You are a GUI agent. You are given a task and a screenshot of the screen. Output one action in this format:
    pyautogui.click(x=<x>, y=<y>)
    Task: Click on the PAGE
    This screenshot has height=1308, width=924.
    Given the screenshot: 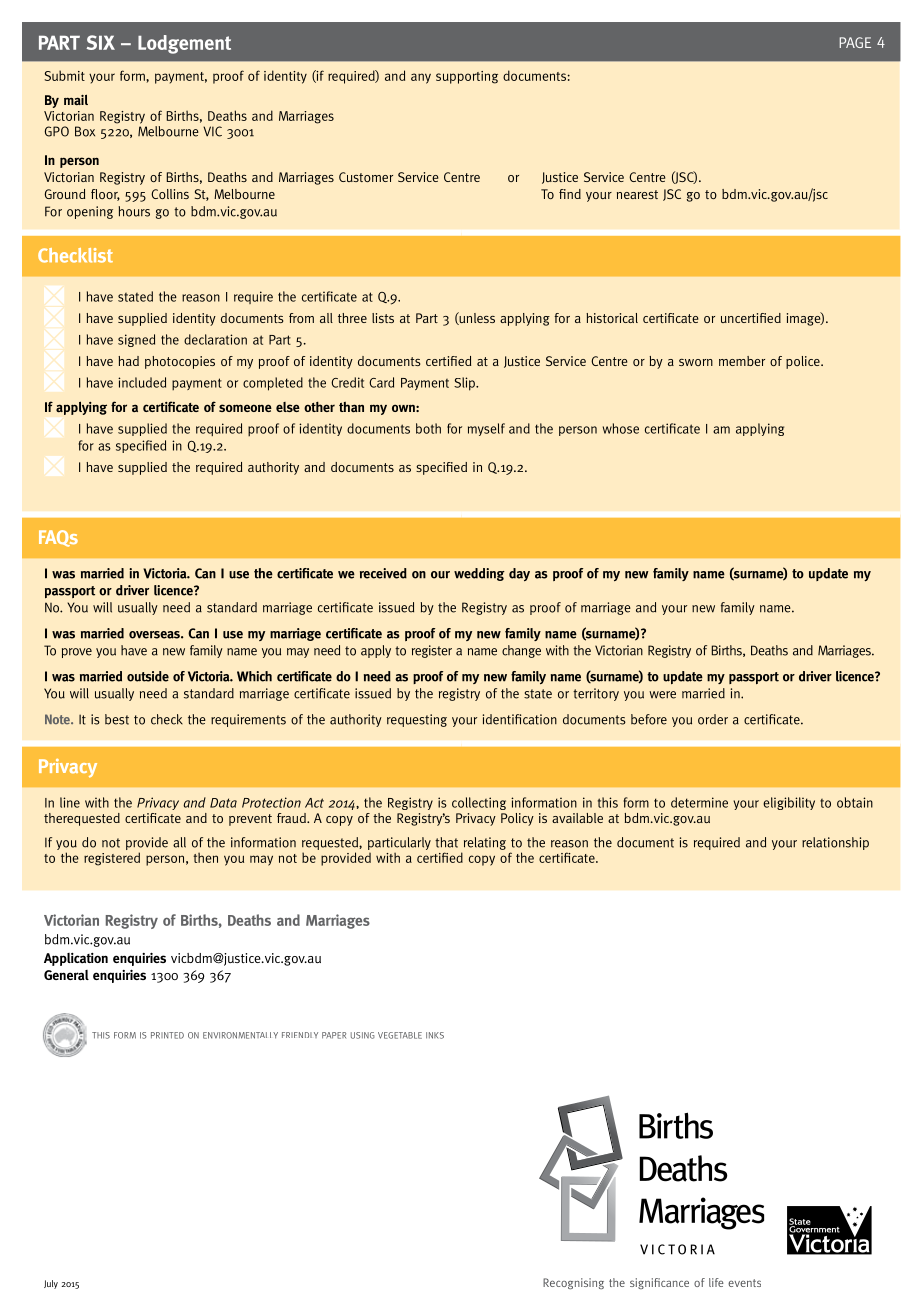 What is the action you would take?
    pyautogui.click(x=855, y=42)
